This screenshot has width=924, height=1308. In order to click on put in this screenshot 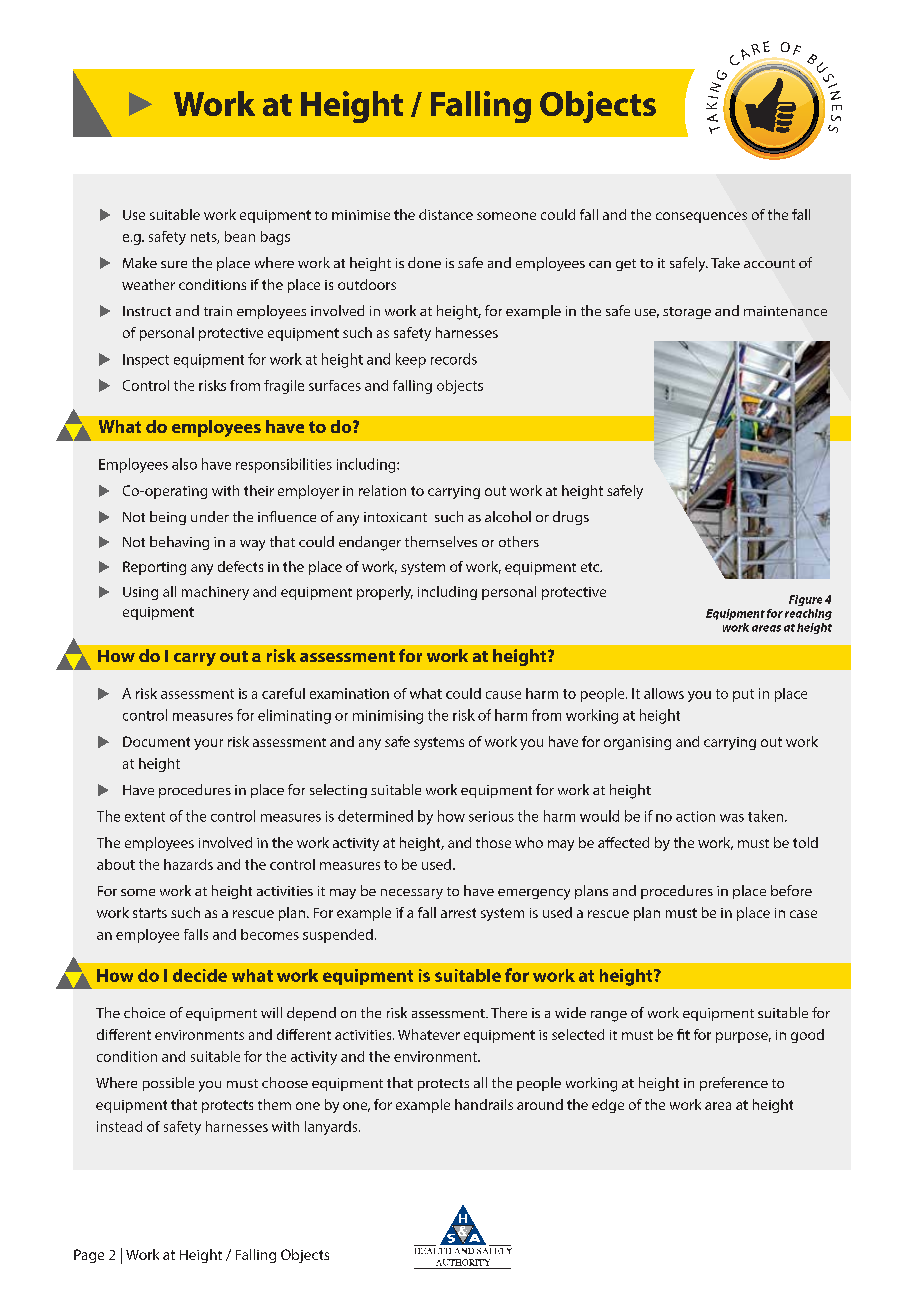, I will do `click(743, 695)`.
